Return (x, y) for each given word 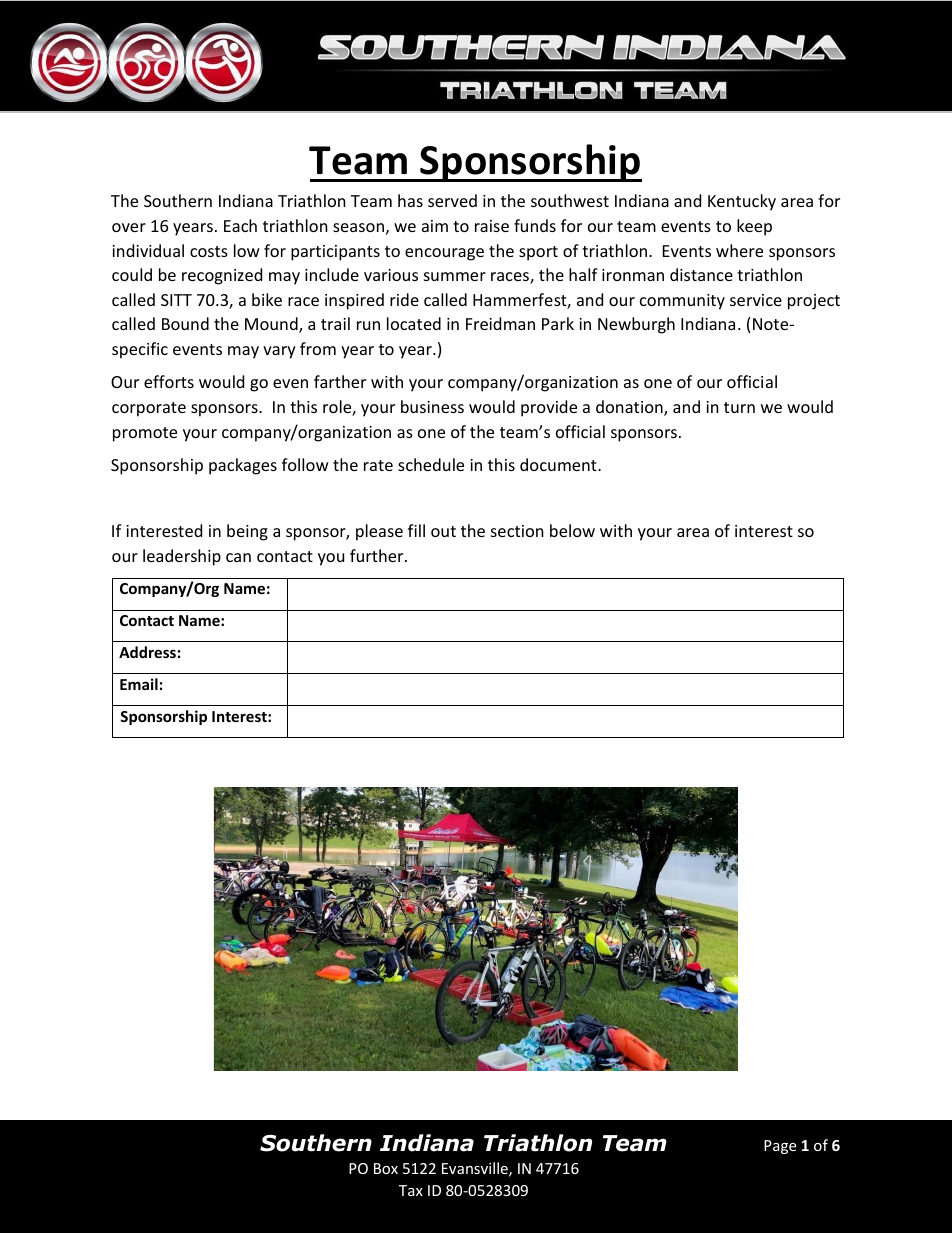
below (572, 530)
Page (780, 1147)
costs (209, 251)
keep (754, 227)
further (378, 555)
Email (139, 684)
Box (386, 1168)
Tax (411, 1190)
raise (492, 226)
